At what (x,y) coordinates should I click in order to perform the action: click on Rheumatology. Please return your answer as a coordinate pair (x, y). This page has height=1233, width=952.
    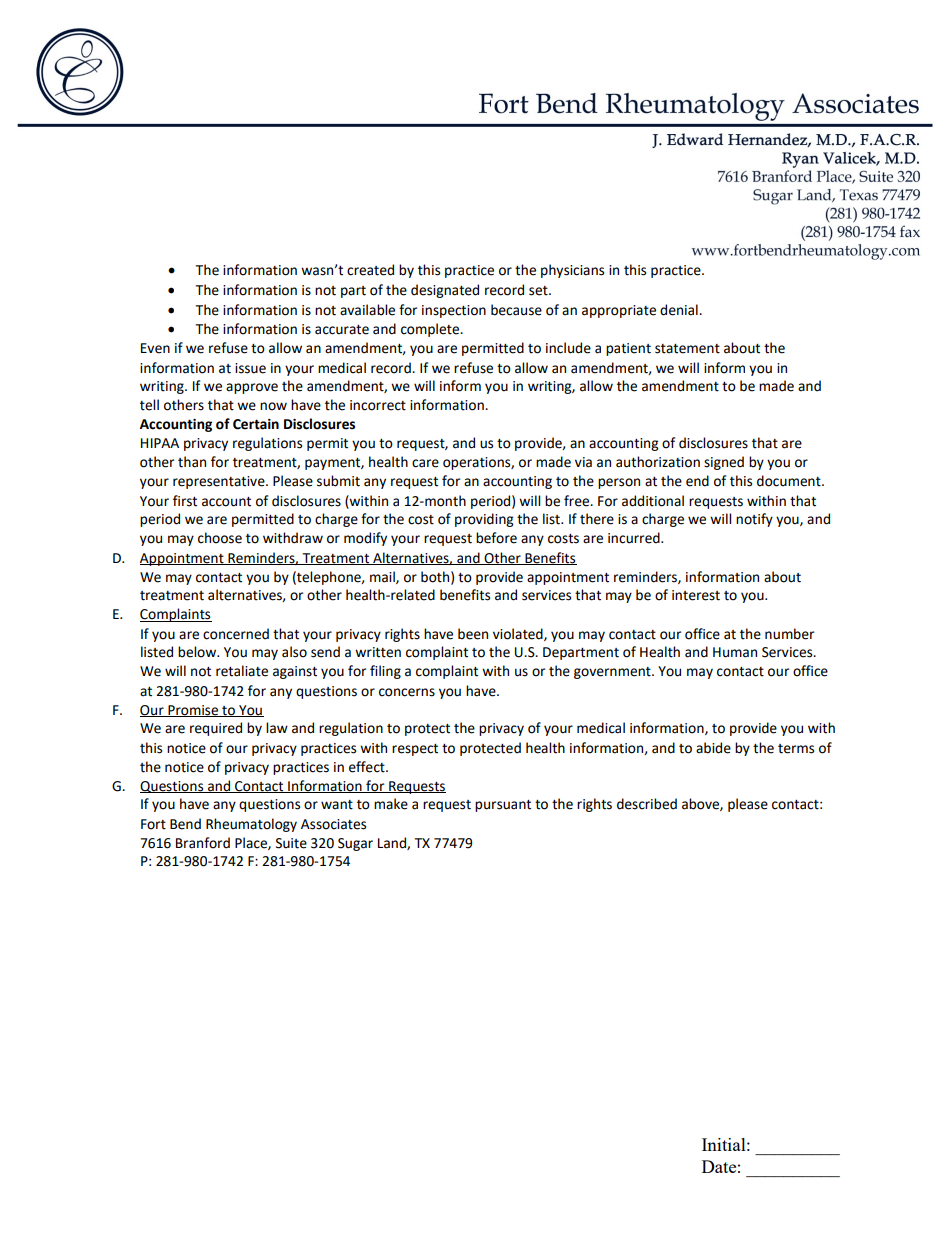
    Looking at the image, I should click on (251, 825).
